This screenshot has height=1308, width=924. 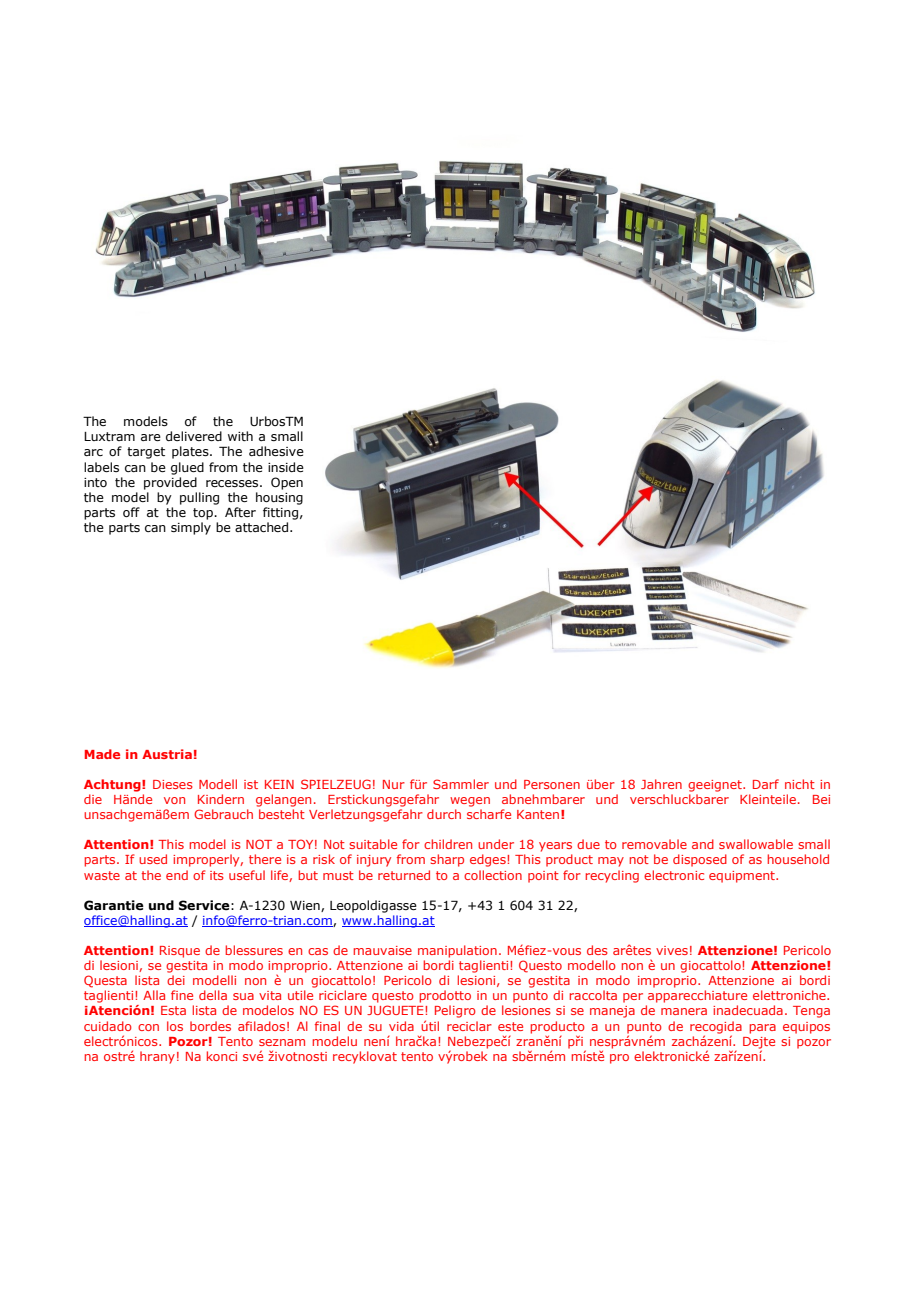 I want to click on and, so click(x=703, y=844).
